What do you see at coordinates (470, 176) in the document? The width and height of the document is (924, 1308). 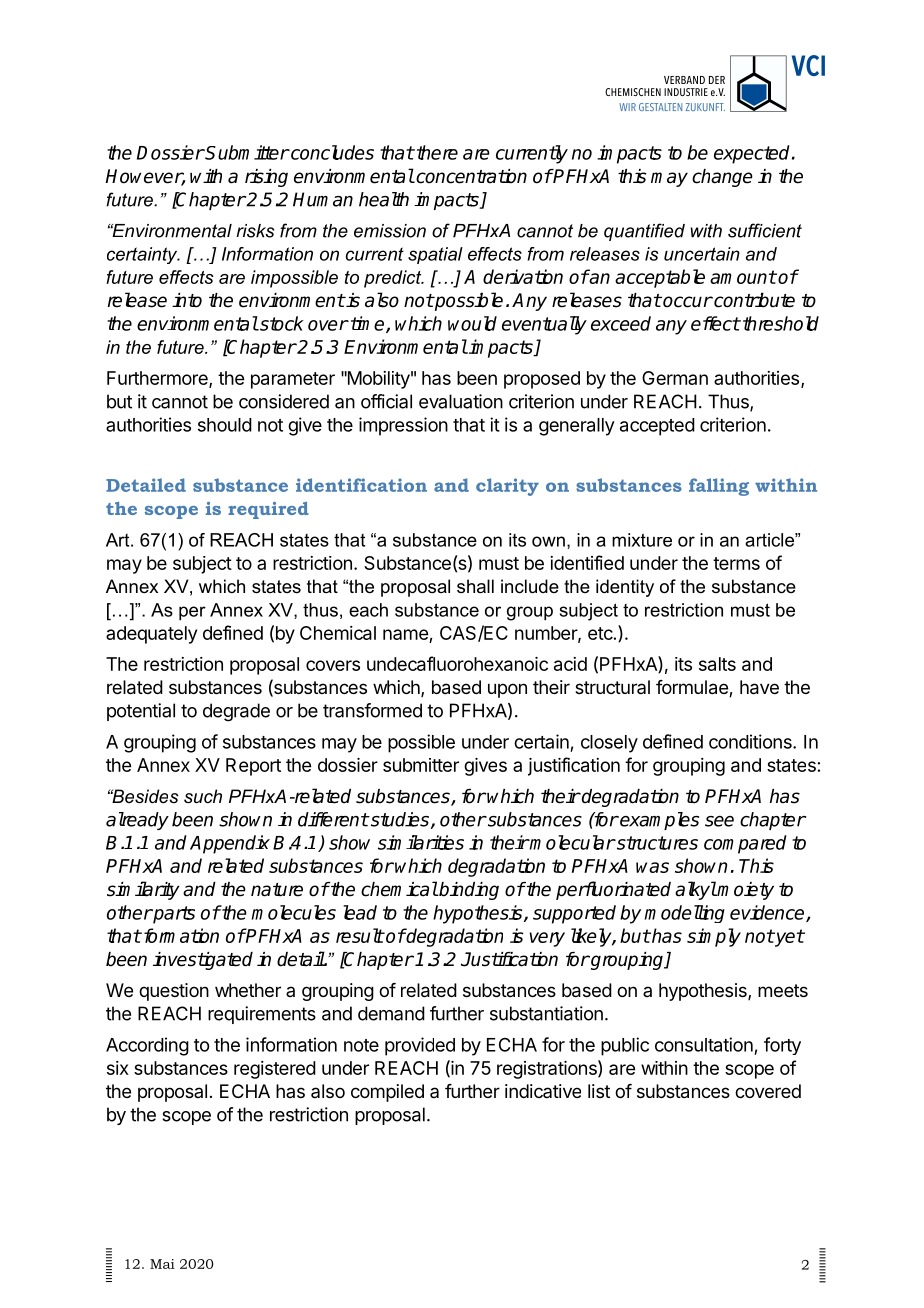 I see `concentration` at bounding box center [470, 176].
